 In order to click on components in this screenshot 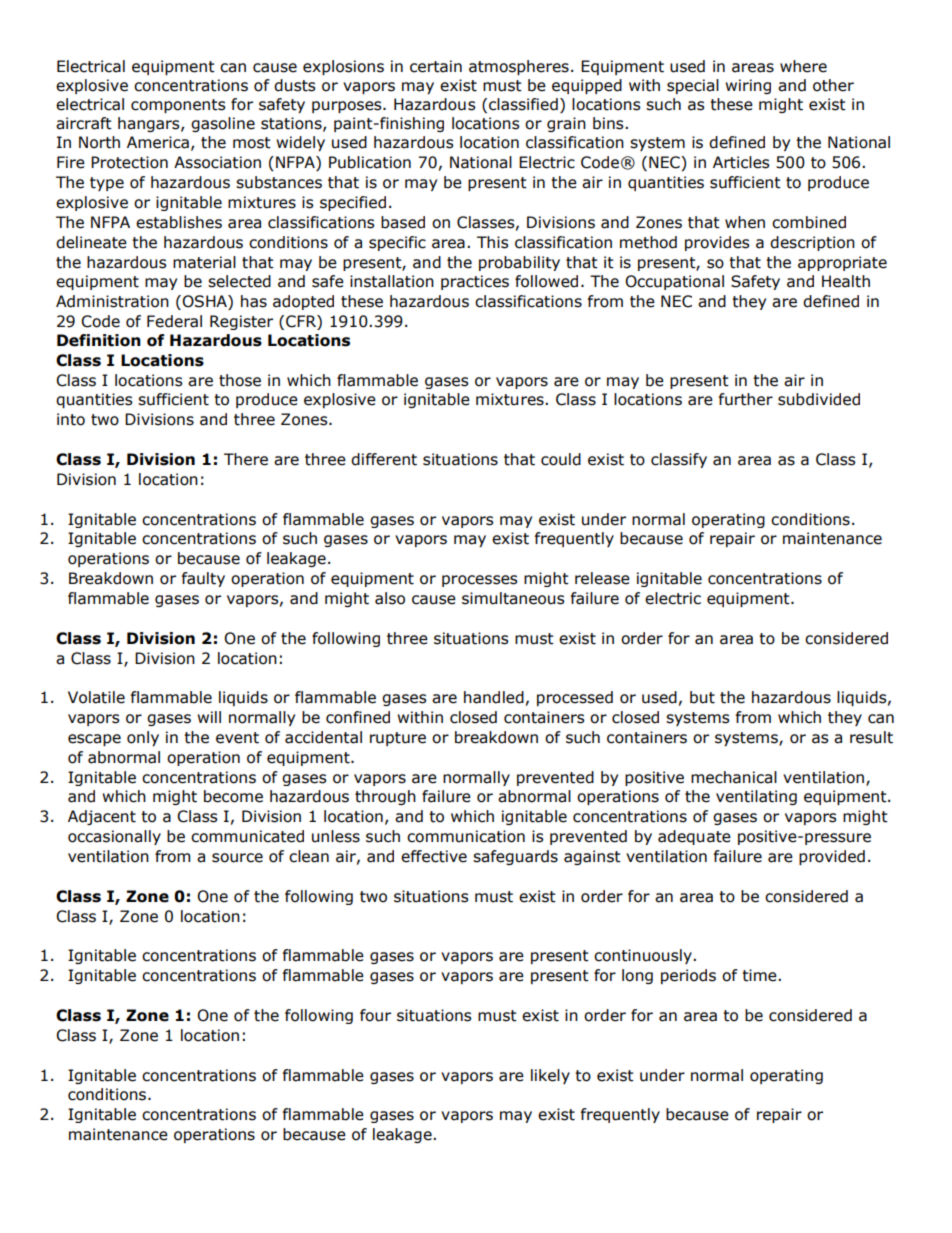, I will do `click(178, 106)`.
